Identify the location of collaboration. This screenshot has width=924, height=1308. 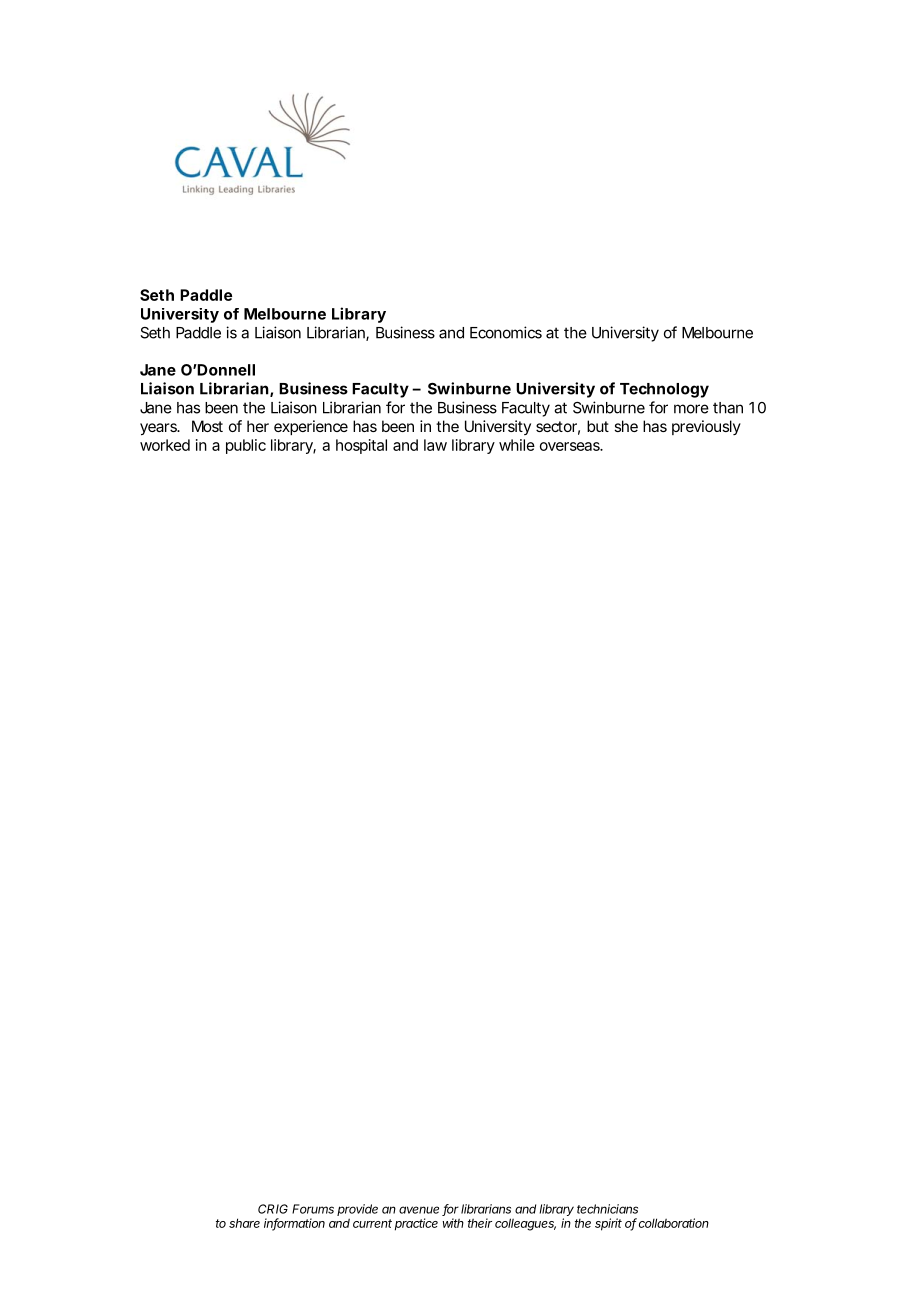
(674, 1223).
